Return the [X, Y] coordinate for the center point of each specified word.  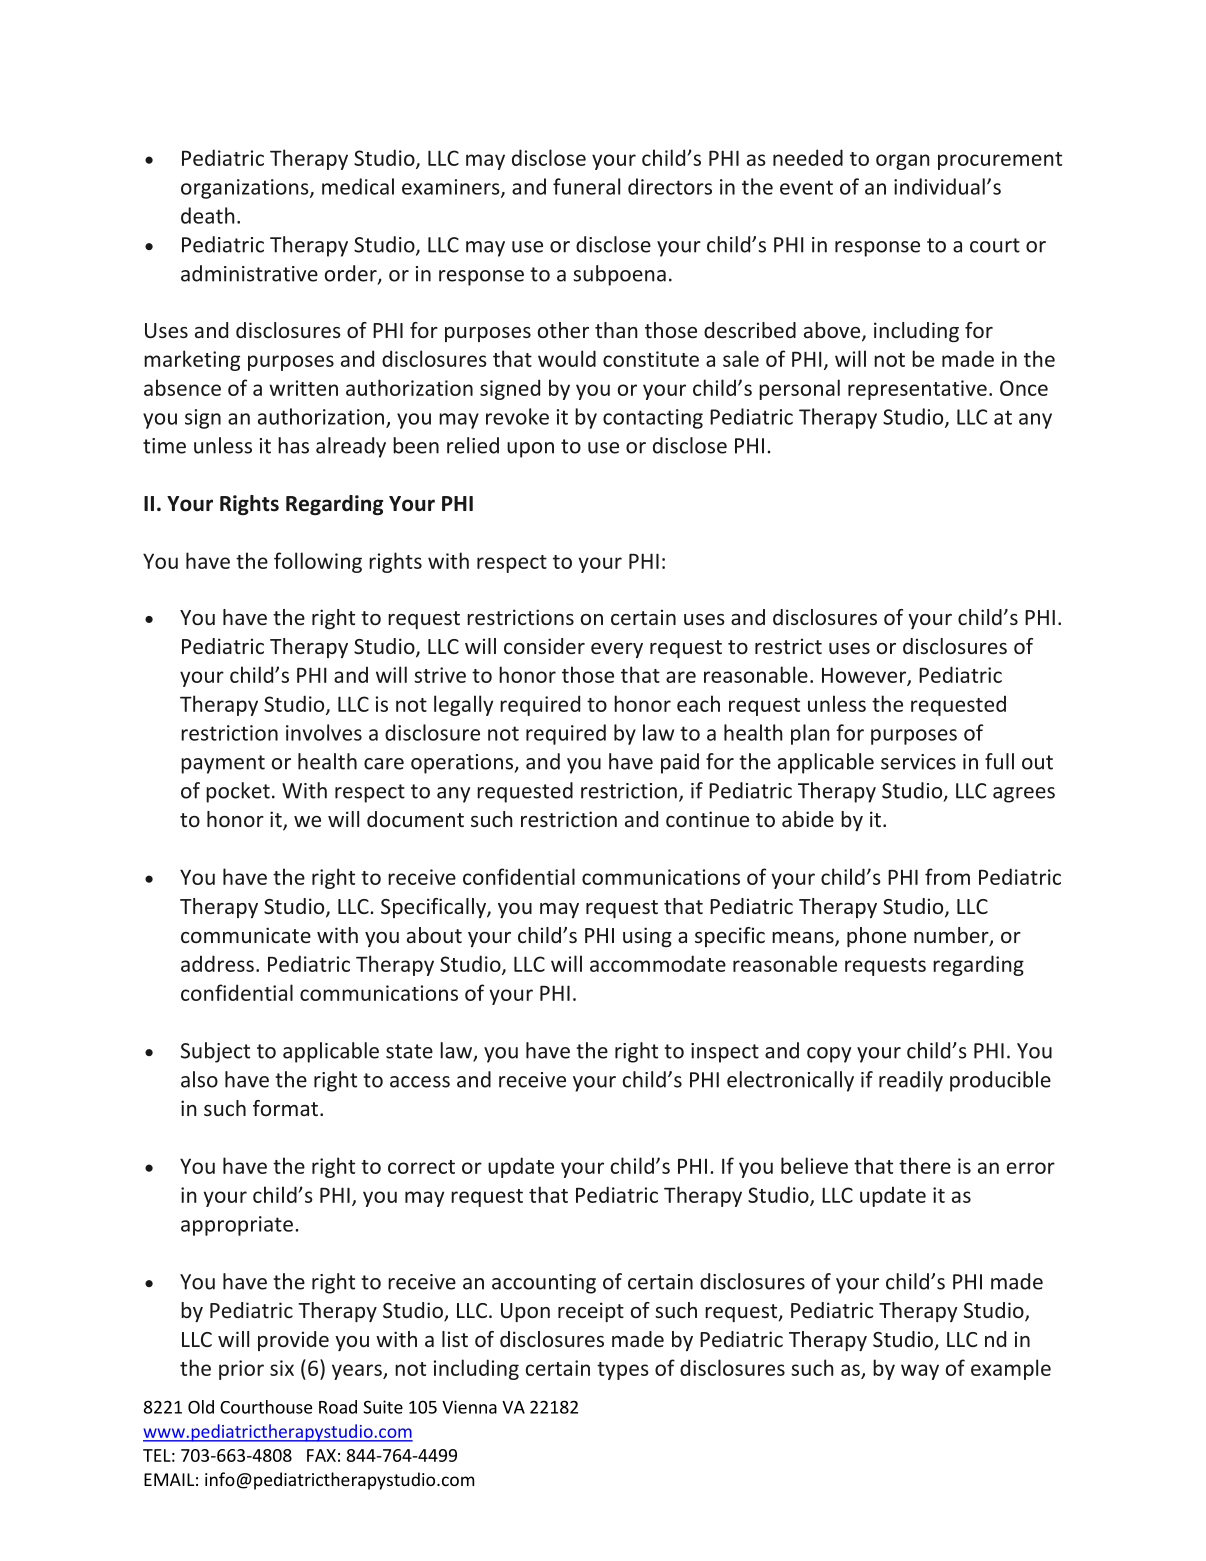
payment [223, 764]
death [208, 215]
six [282, 1368]
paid [680, 763]
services [918, 762]
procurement [1000, 161]
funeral [586, 186]
